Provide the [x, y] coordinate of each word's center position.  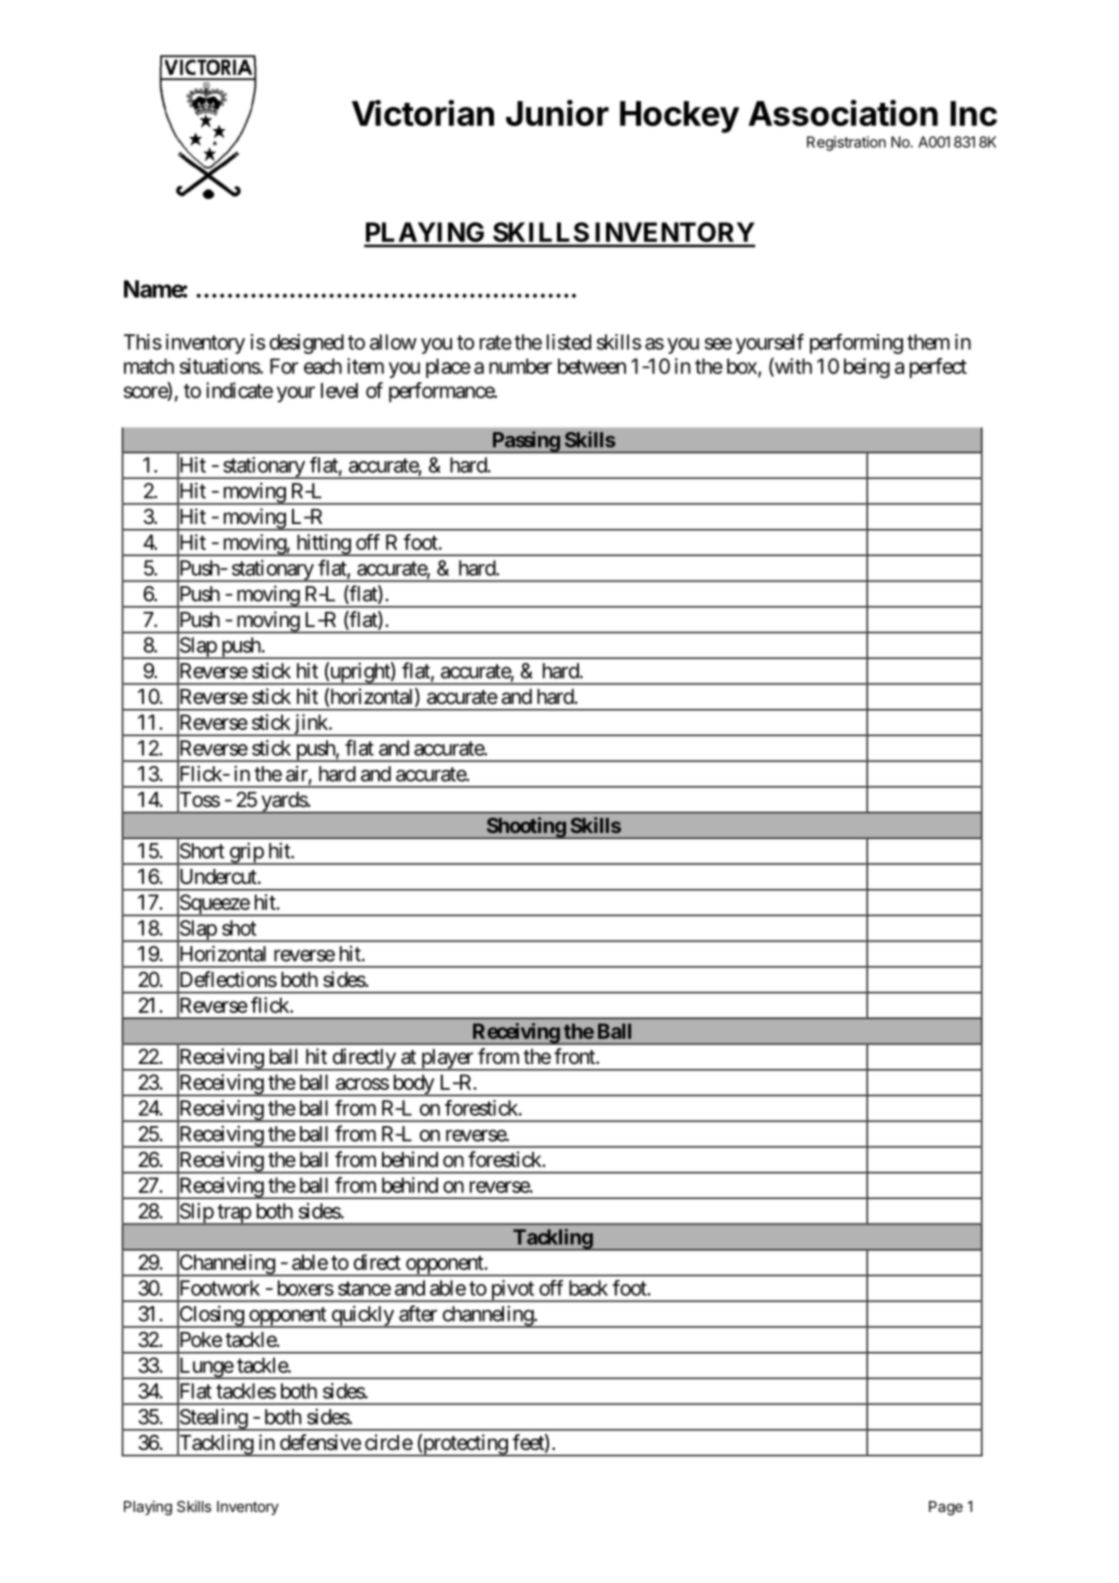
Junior [557, 113]
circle [389, 1442]
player [446, 1060]
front [575, 1056]
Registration [846, 143]
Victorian [423, 113]
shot [239, 928]
